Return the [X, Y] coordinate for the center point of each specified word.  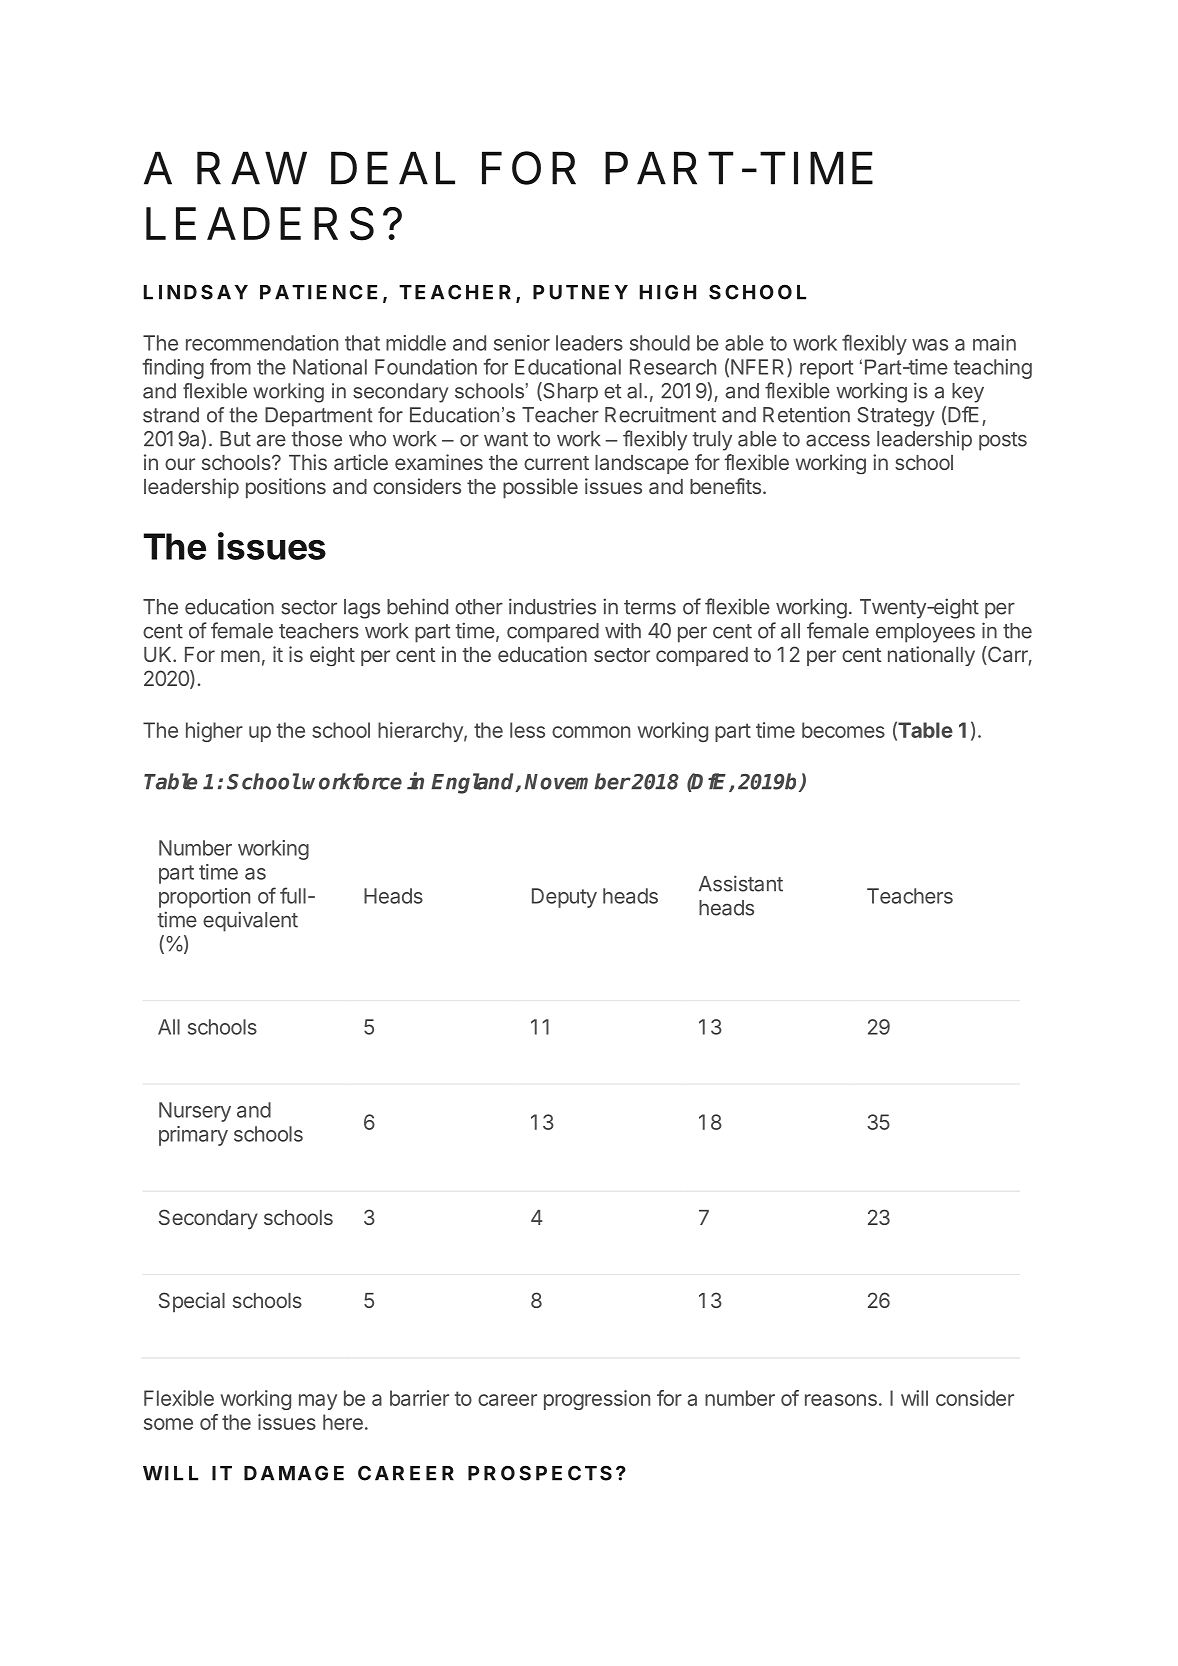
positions [286, 488]
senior [522, 343]
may [318, 1402]
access [838, 440]
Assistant [741, 883]
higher [214, 732]
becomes [843, 730]
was [930, 345]
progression [597, 1400]
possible [540, 488]
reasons [841, 1400]
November [577, 781]
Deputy [564, 898]
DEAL [393, 168]
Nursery [195, 1112]
